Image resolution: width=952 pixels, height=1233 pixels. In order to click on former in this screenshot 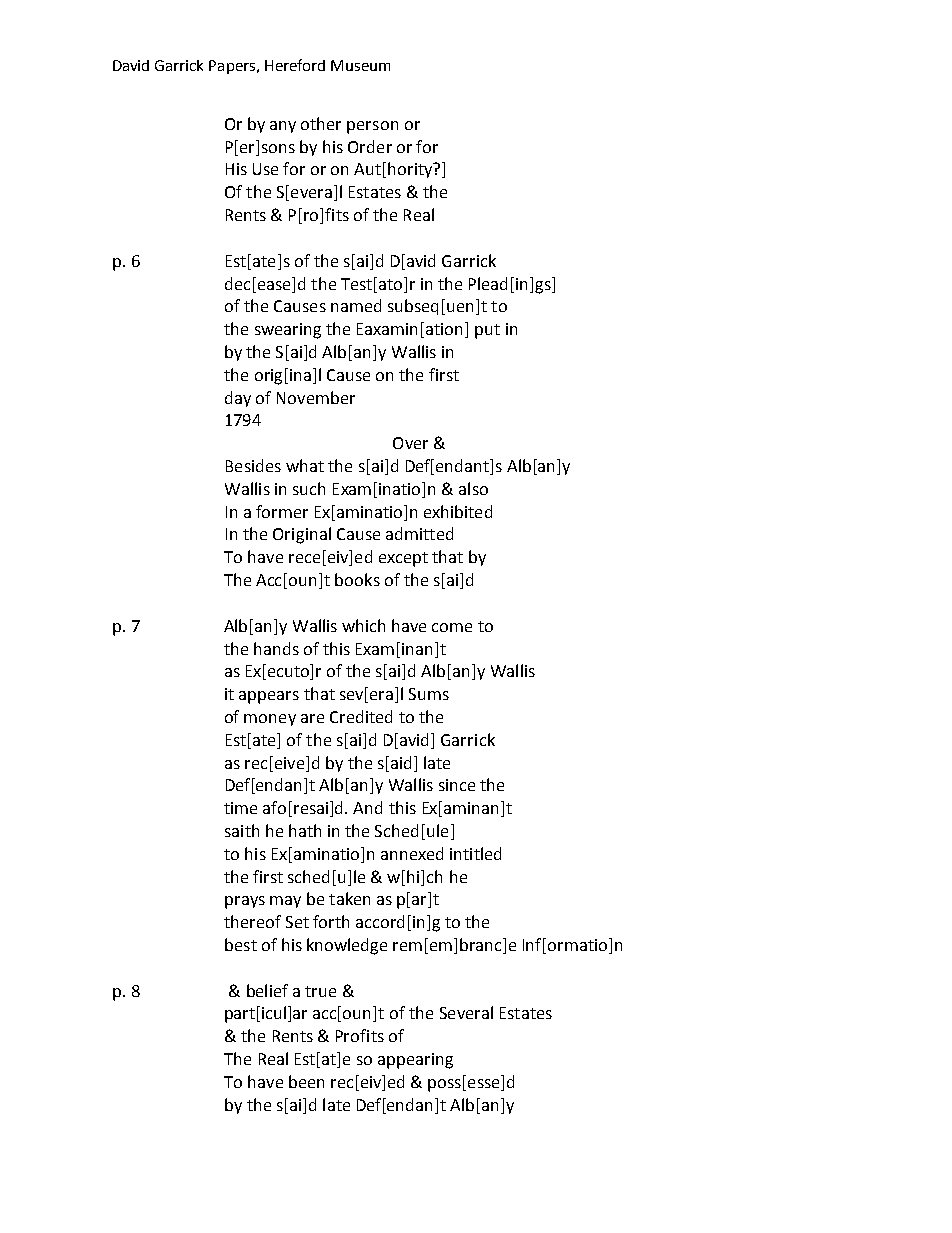, I will do `click(282, 511)`.
